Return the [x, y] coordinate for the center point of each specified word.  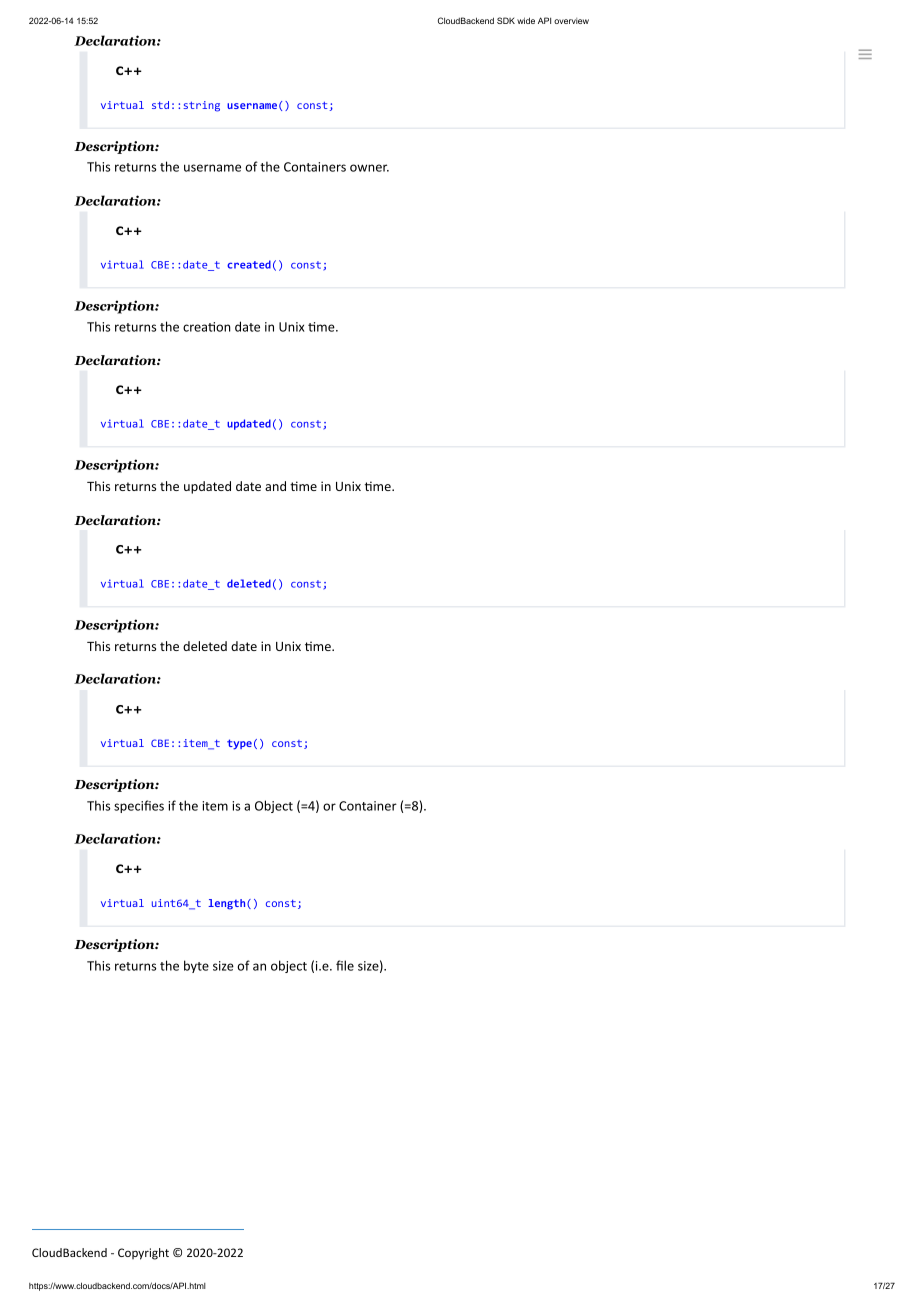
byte [196, 966]
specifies [139, 806]
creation [206, 327]
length [228, 904]
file [345, 965]
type [239, 744]
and [275, 486]
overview [571, 21]
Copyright [143, 1254]
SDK [506, 20]
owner [369, 168]
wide [526, 20]
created [249, 264]
